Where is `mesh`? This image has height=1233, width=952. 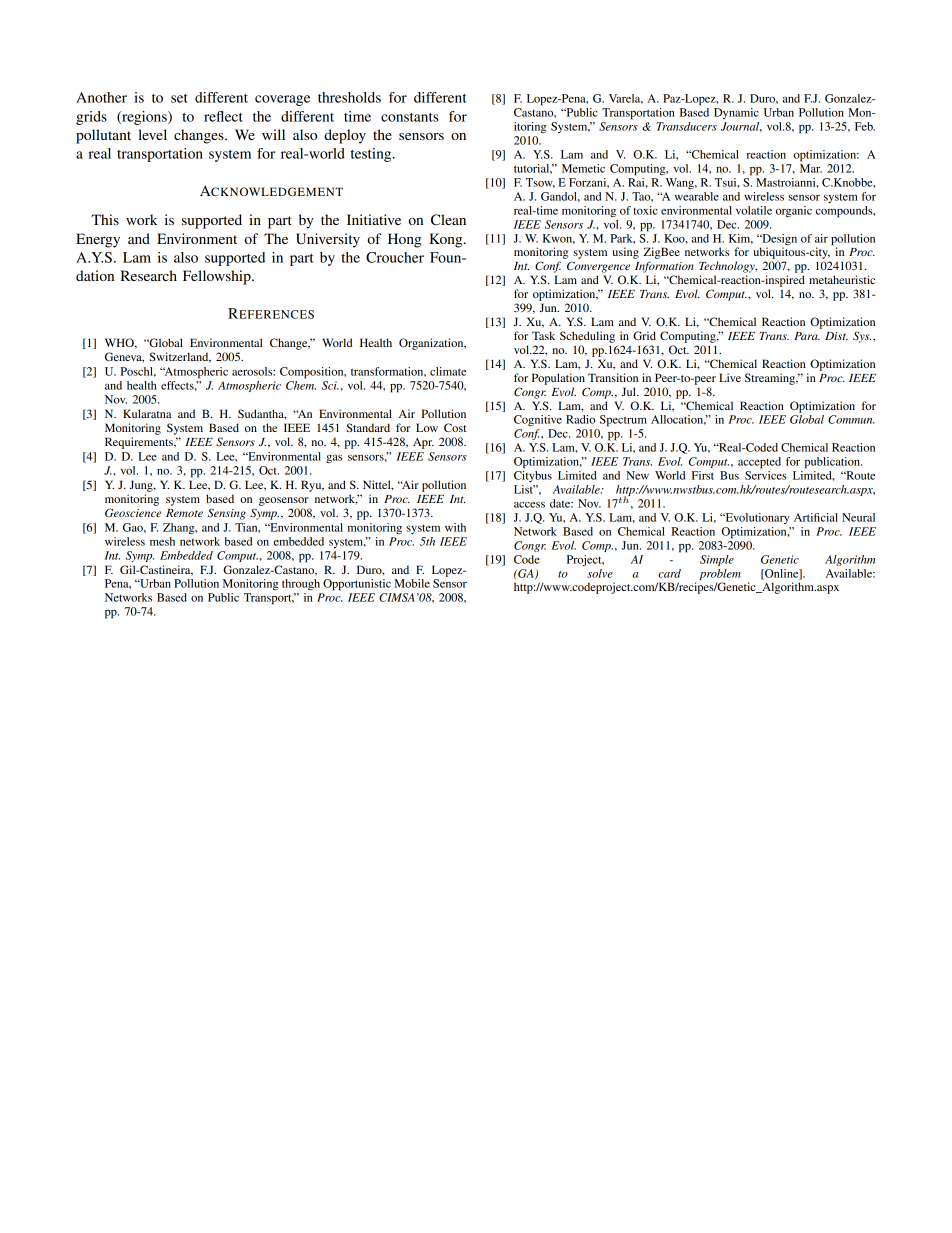 mesh is located at coordinates (162, 541).
